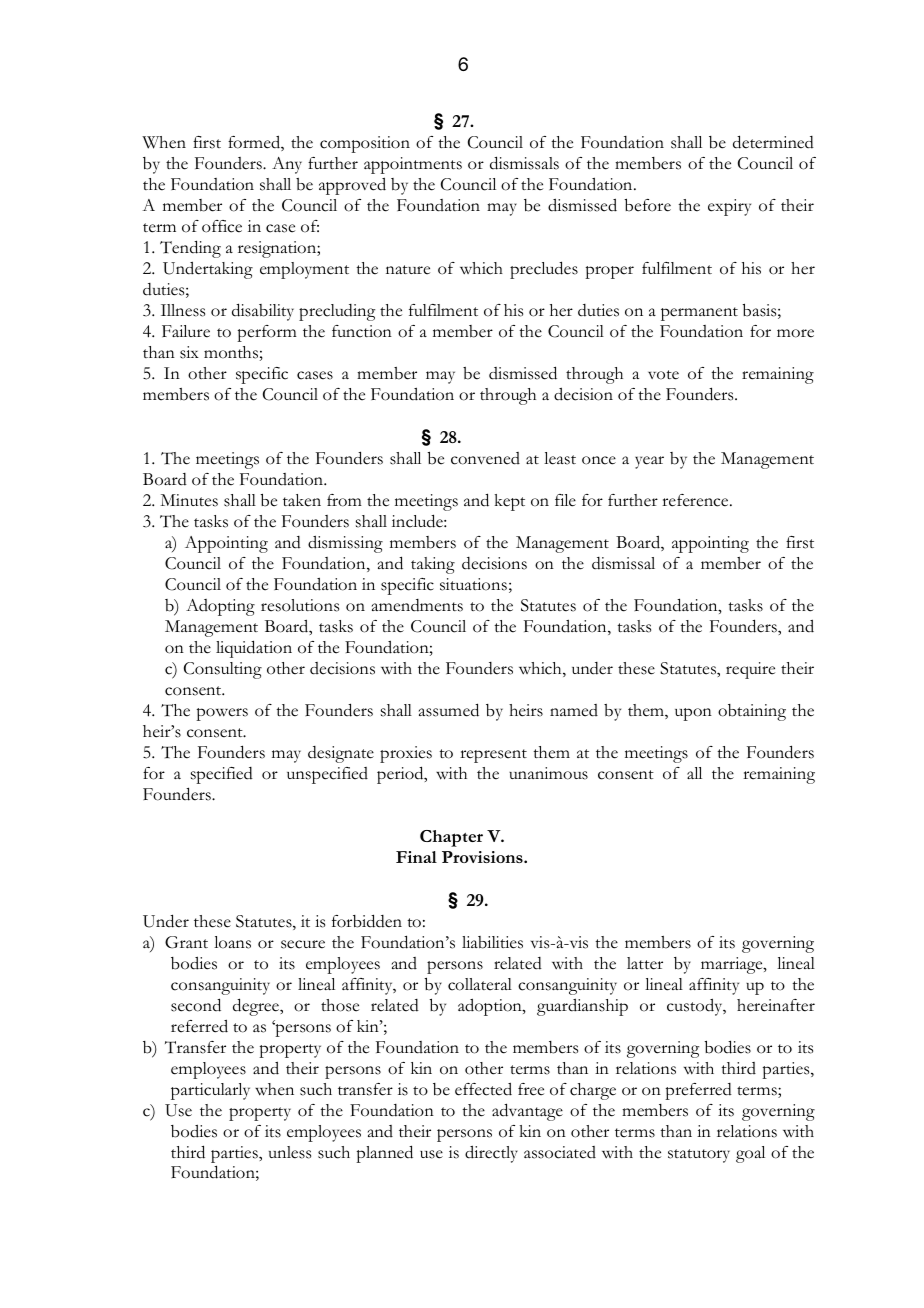 This image has width=924, height=1308. What do you see at coordinates (750, 670) in the image?
I see `require` at bounding box center [750, 670].
